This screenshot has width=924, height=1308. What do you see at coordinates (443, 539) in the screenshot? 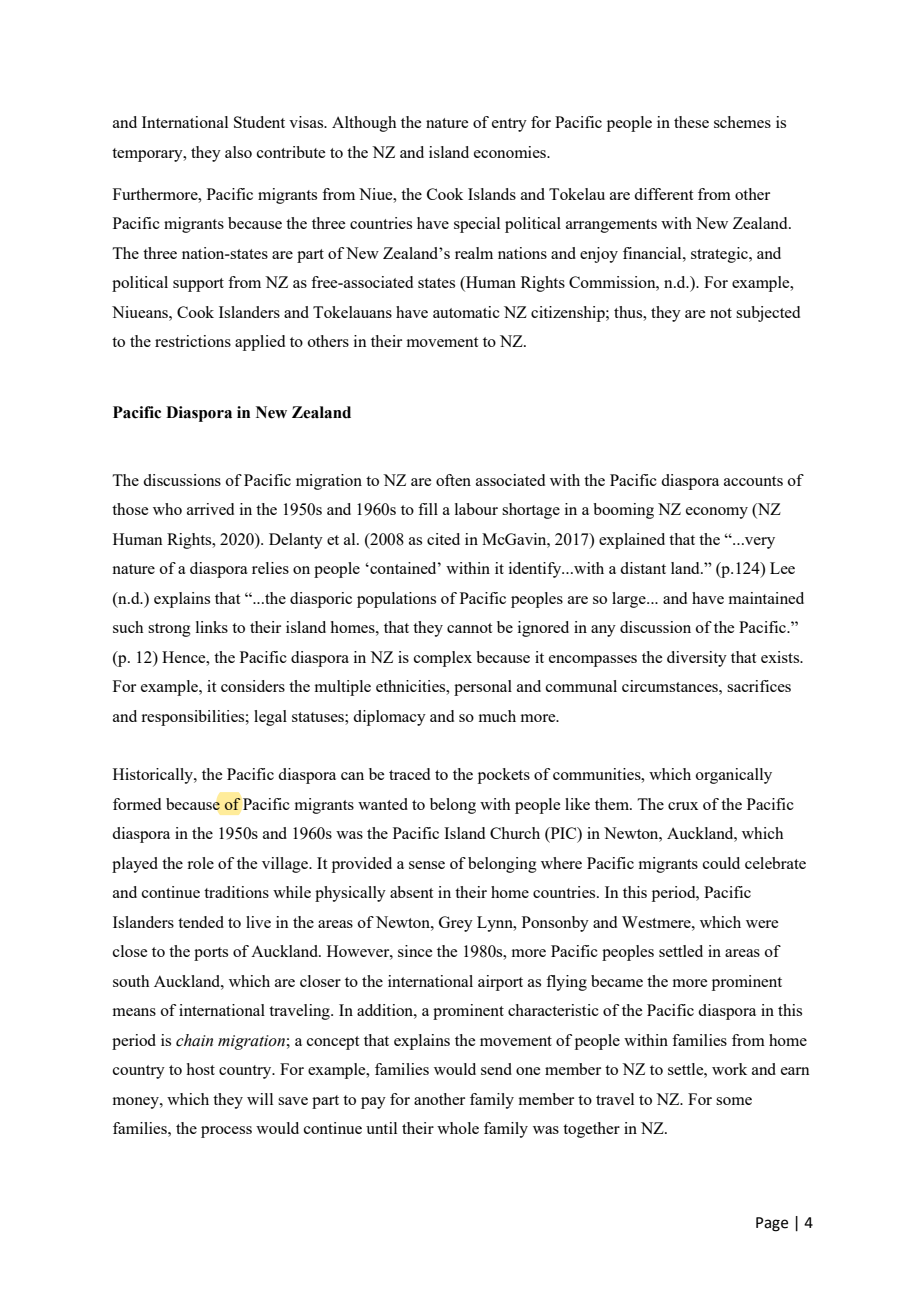
I see `cited` at bounding box center [443, 539].
